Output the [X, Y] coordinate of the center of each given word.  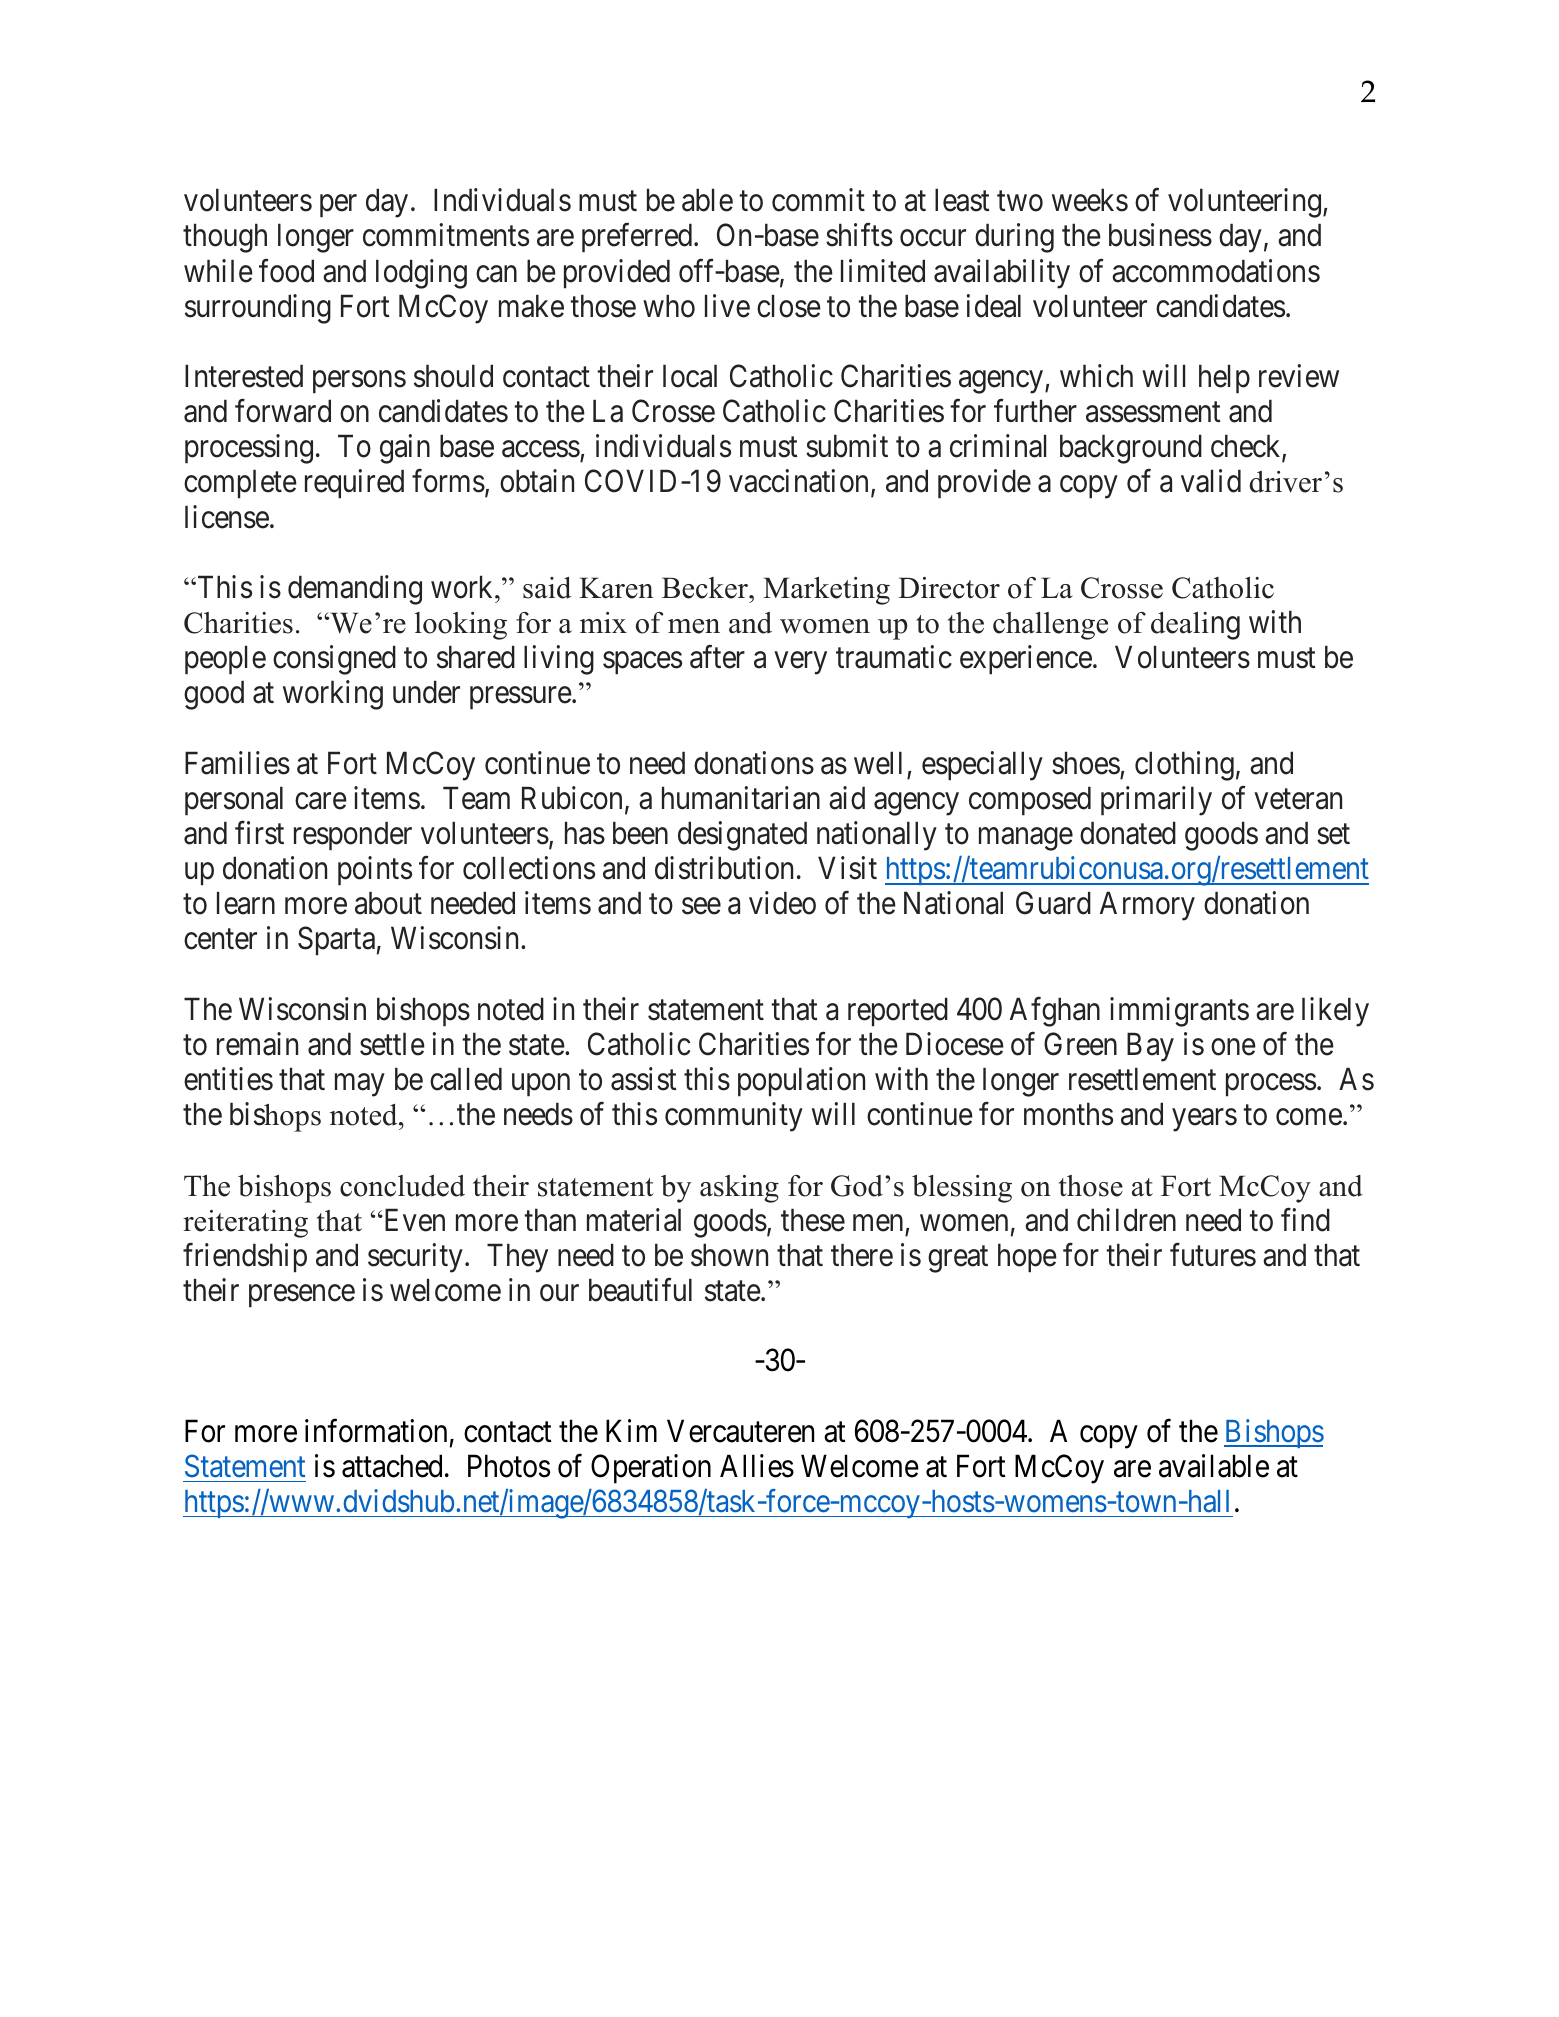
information [376, 1431]
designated [742, 836]
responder [353, 836]
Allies [757, 1466]
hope [1027, 1258]
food [286, 271]
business [1160, 235]
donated [1128, 833]
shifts [859, 235]
